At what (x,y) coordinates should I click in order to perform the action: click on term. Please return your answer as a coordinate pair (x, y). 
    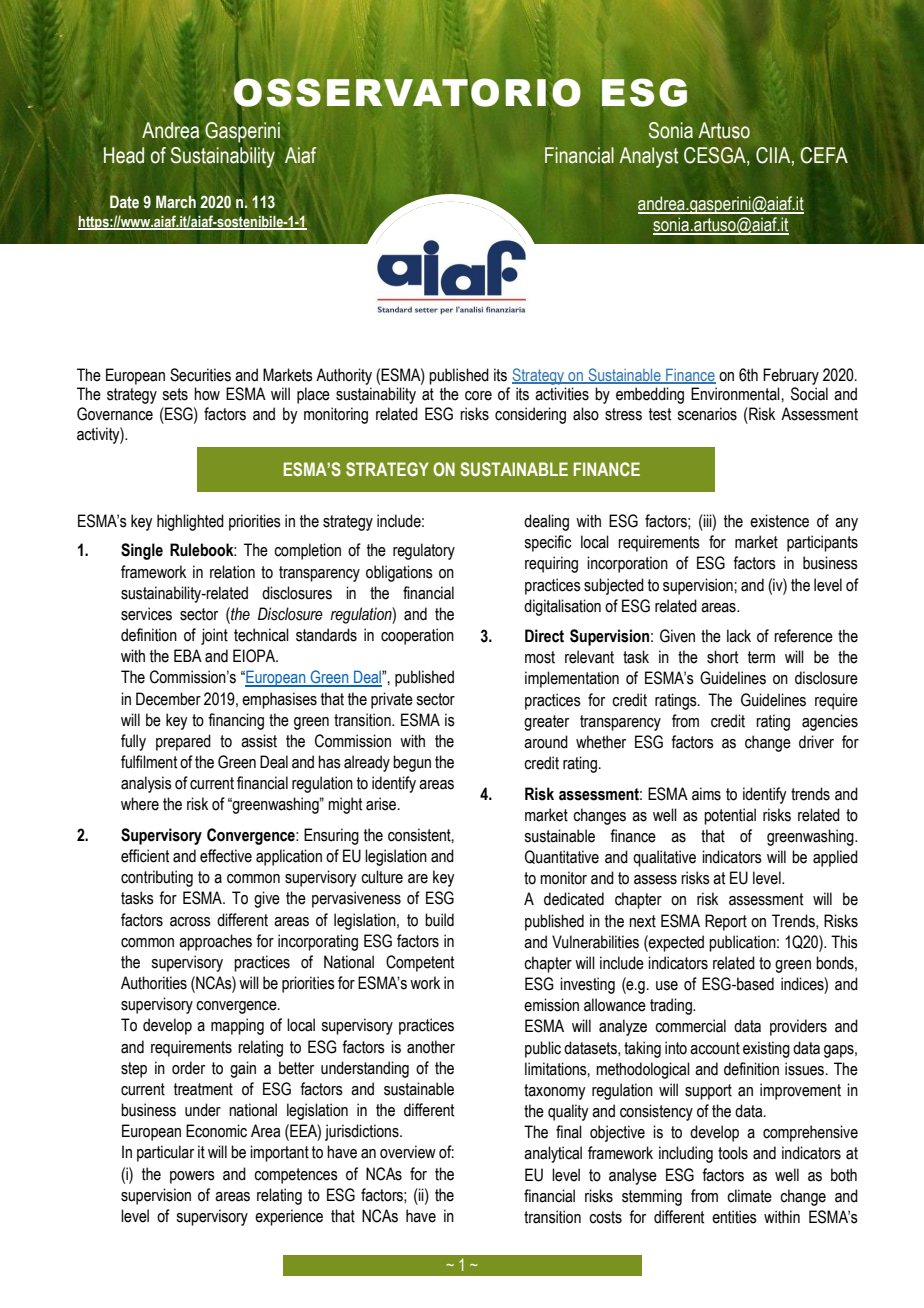
    Looking at the image, I should click on (761, 657).
